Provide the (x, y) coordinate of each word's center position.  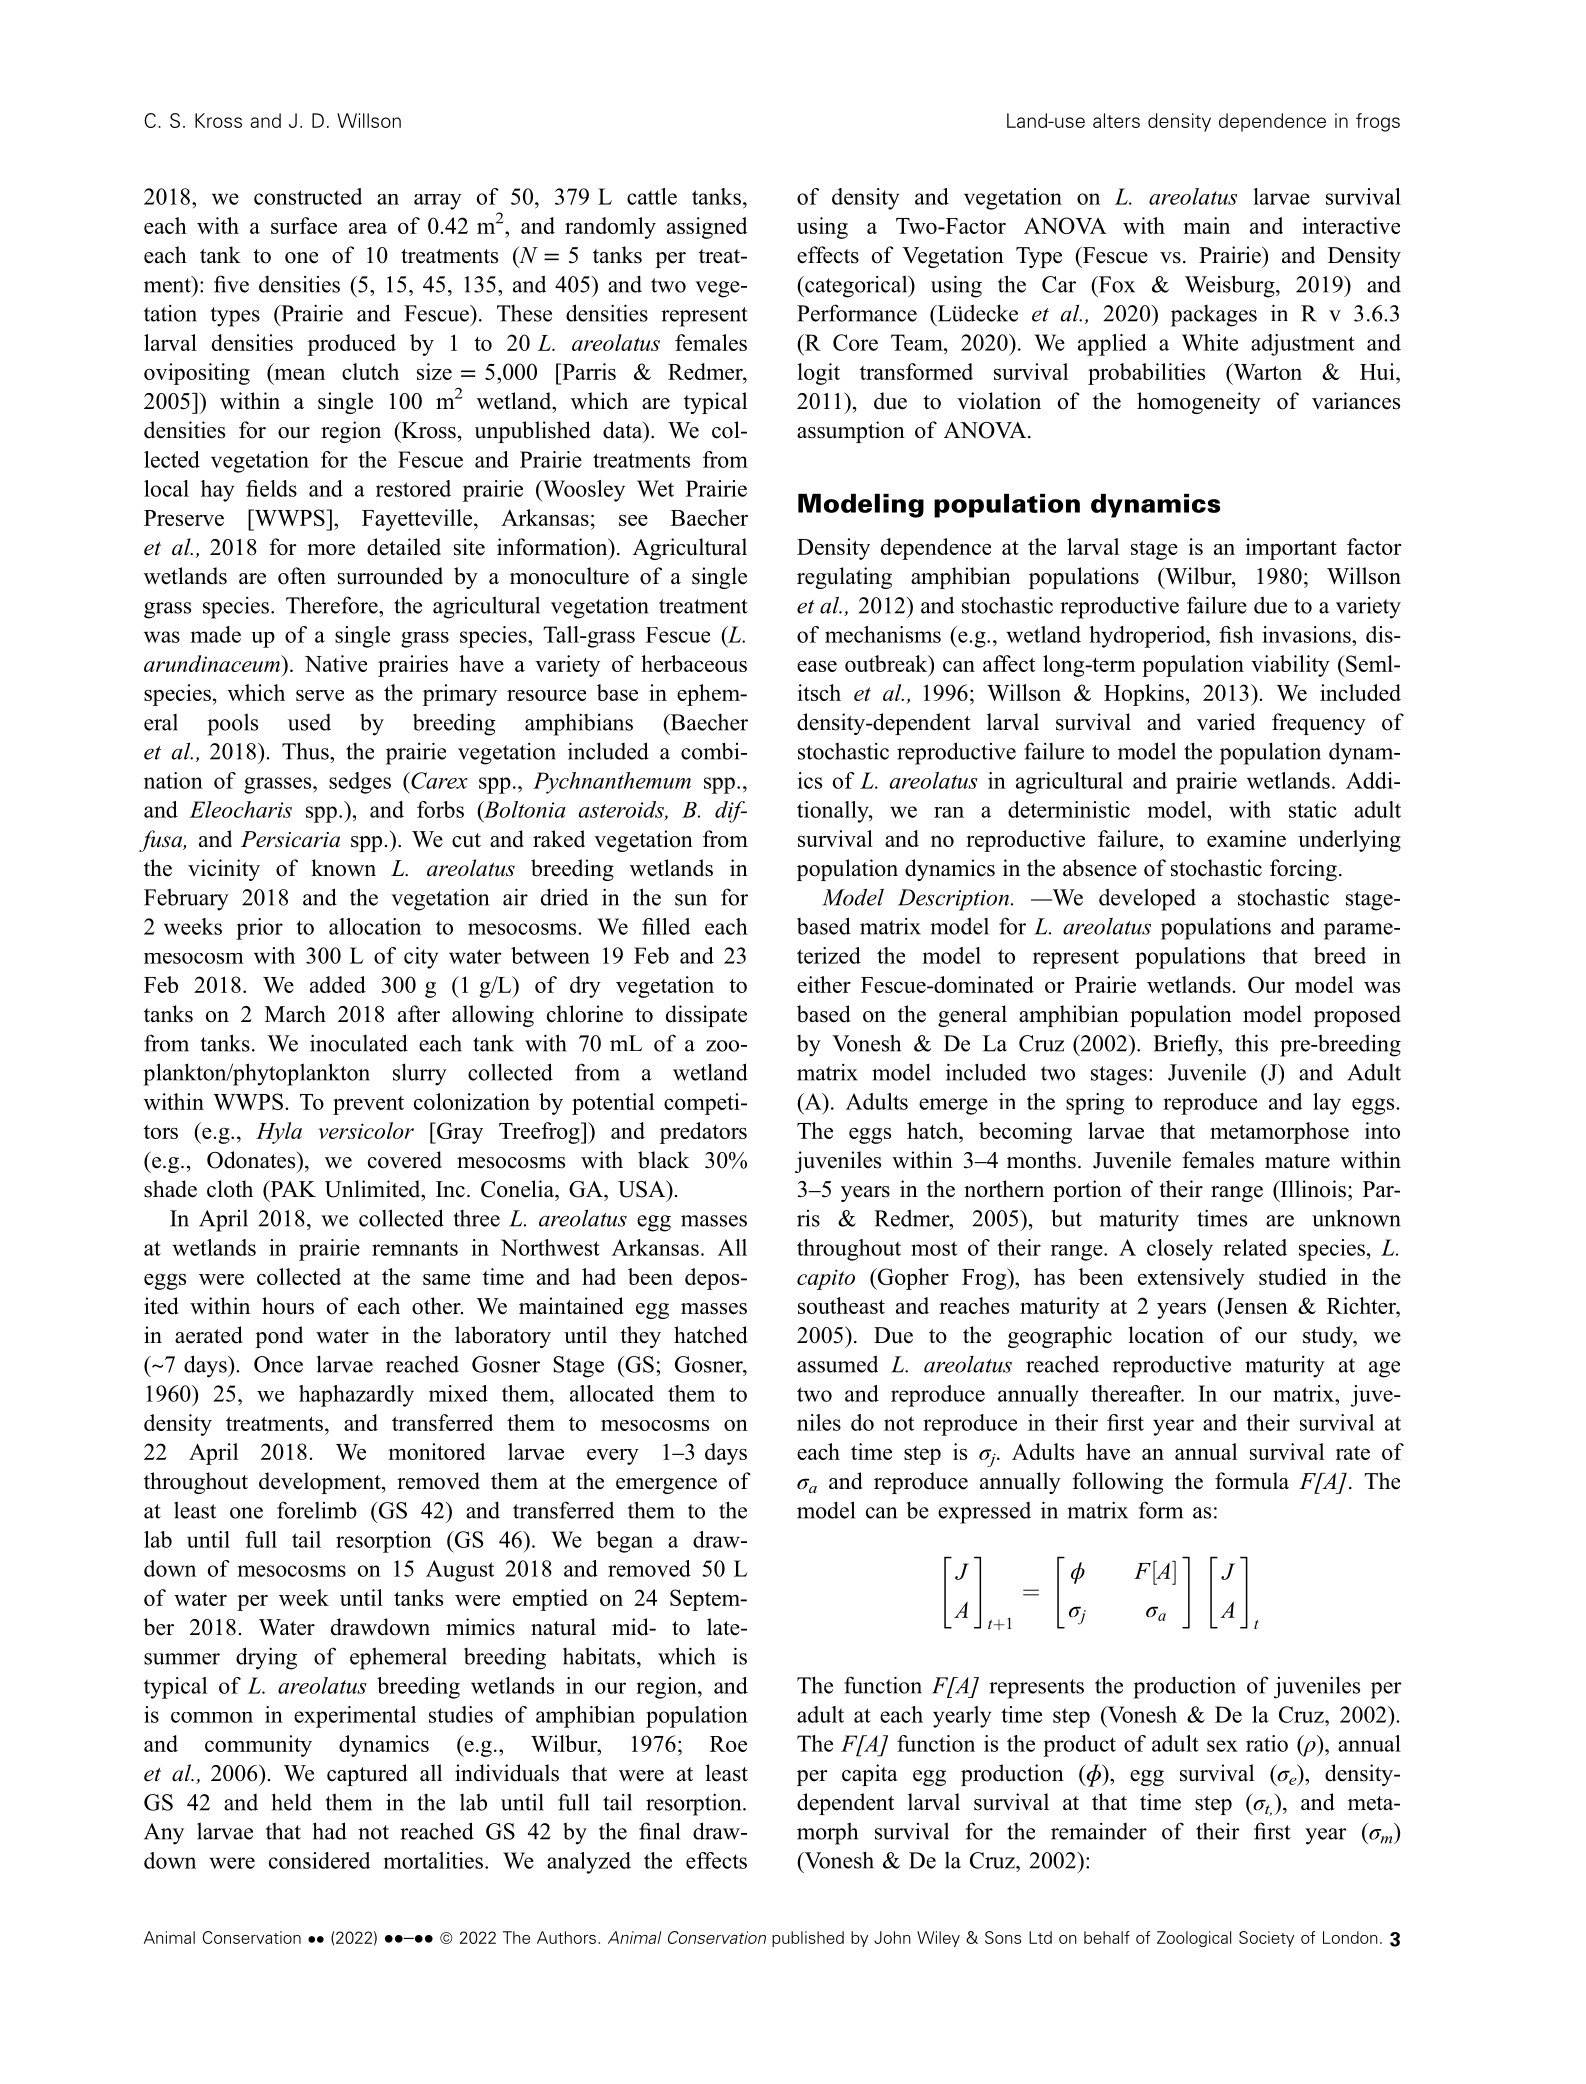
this (1251, 1043)
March (295, 1014)
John (892, 1937)
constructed (308, 196)
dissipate (706, 1016)
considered (319, 1860)
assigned (707, 228)
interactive (1351, 225)
